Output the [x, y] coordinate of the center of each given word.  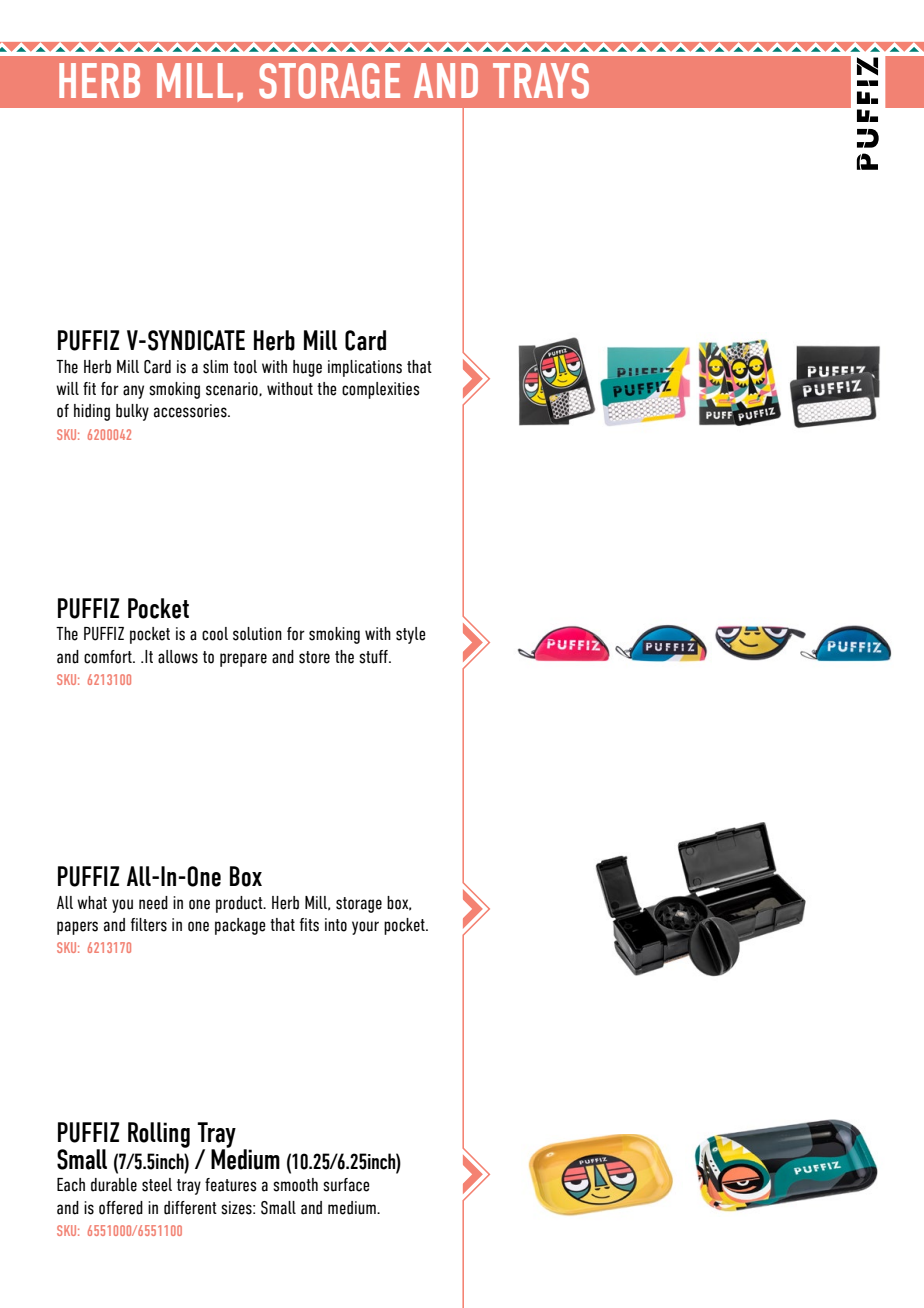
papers [77, 928]
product [240, 904]
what [92, 903]
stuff [374, 657]
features [231, 1185]
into [336, 925]
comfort [109, 657]
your [365, 928]
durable [114, 1185]
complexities [381, 390]
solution [257, 634]
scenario [233, 389]
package [240, 926]
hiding [92, 412]
